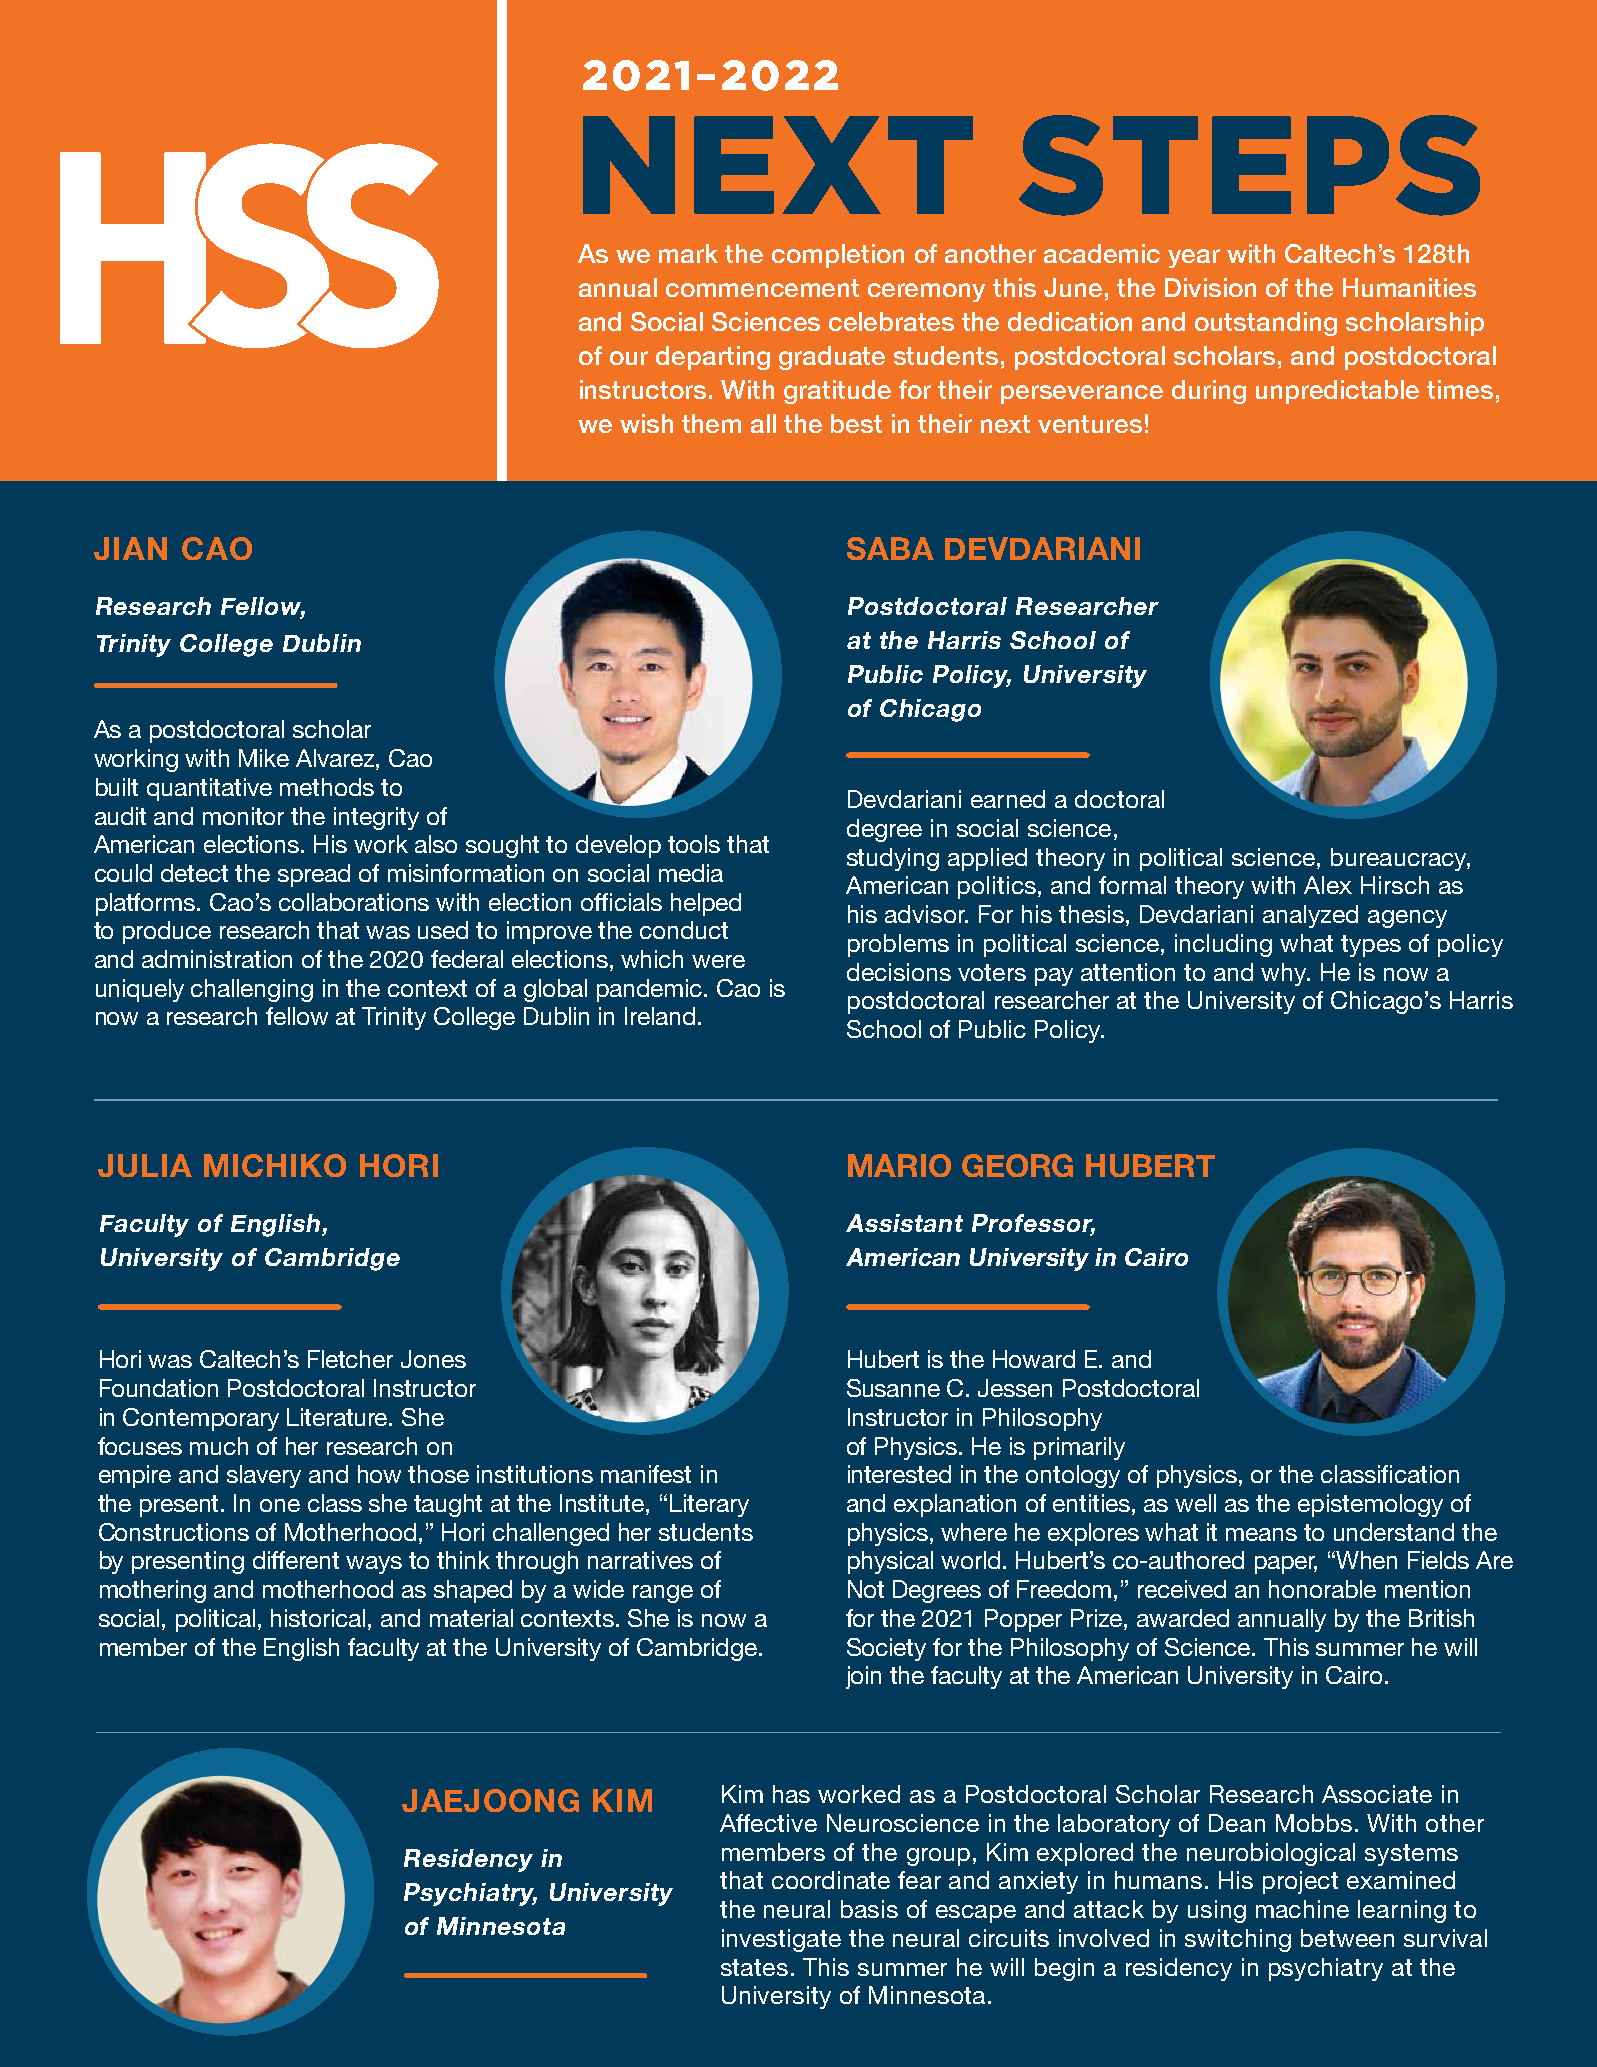 Image resolution: width=1597 pixels, height=2067 pixels. What do you see at coordinates (490, 1800) in the page?
I see `JAEJOONG` at bounding box center [490, 1800].
